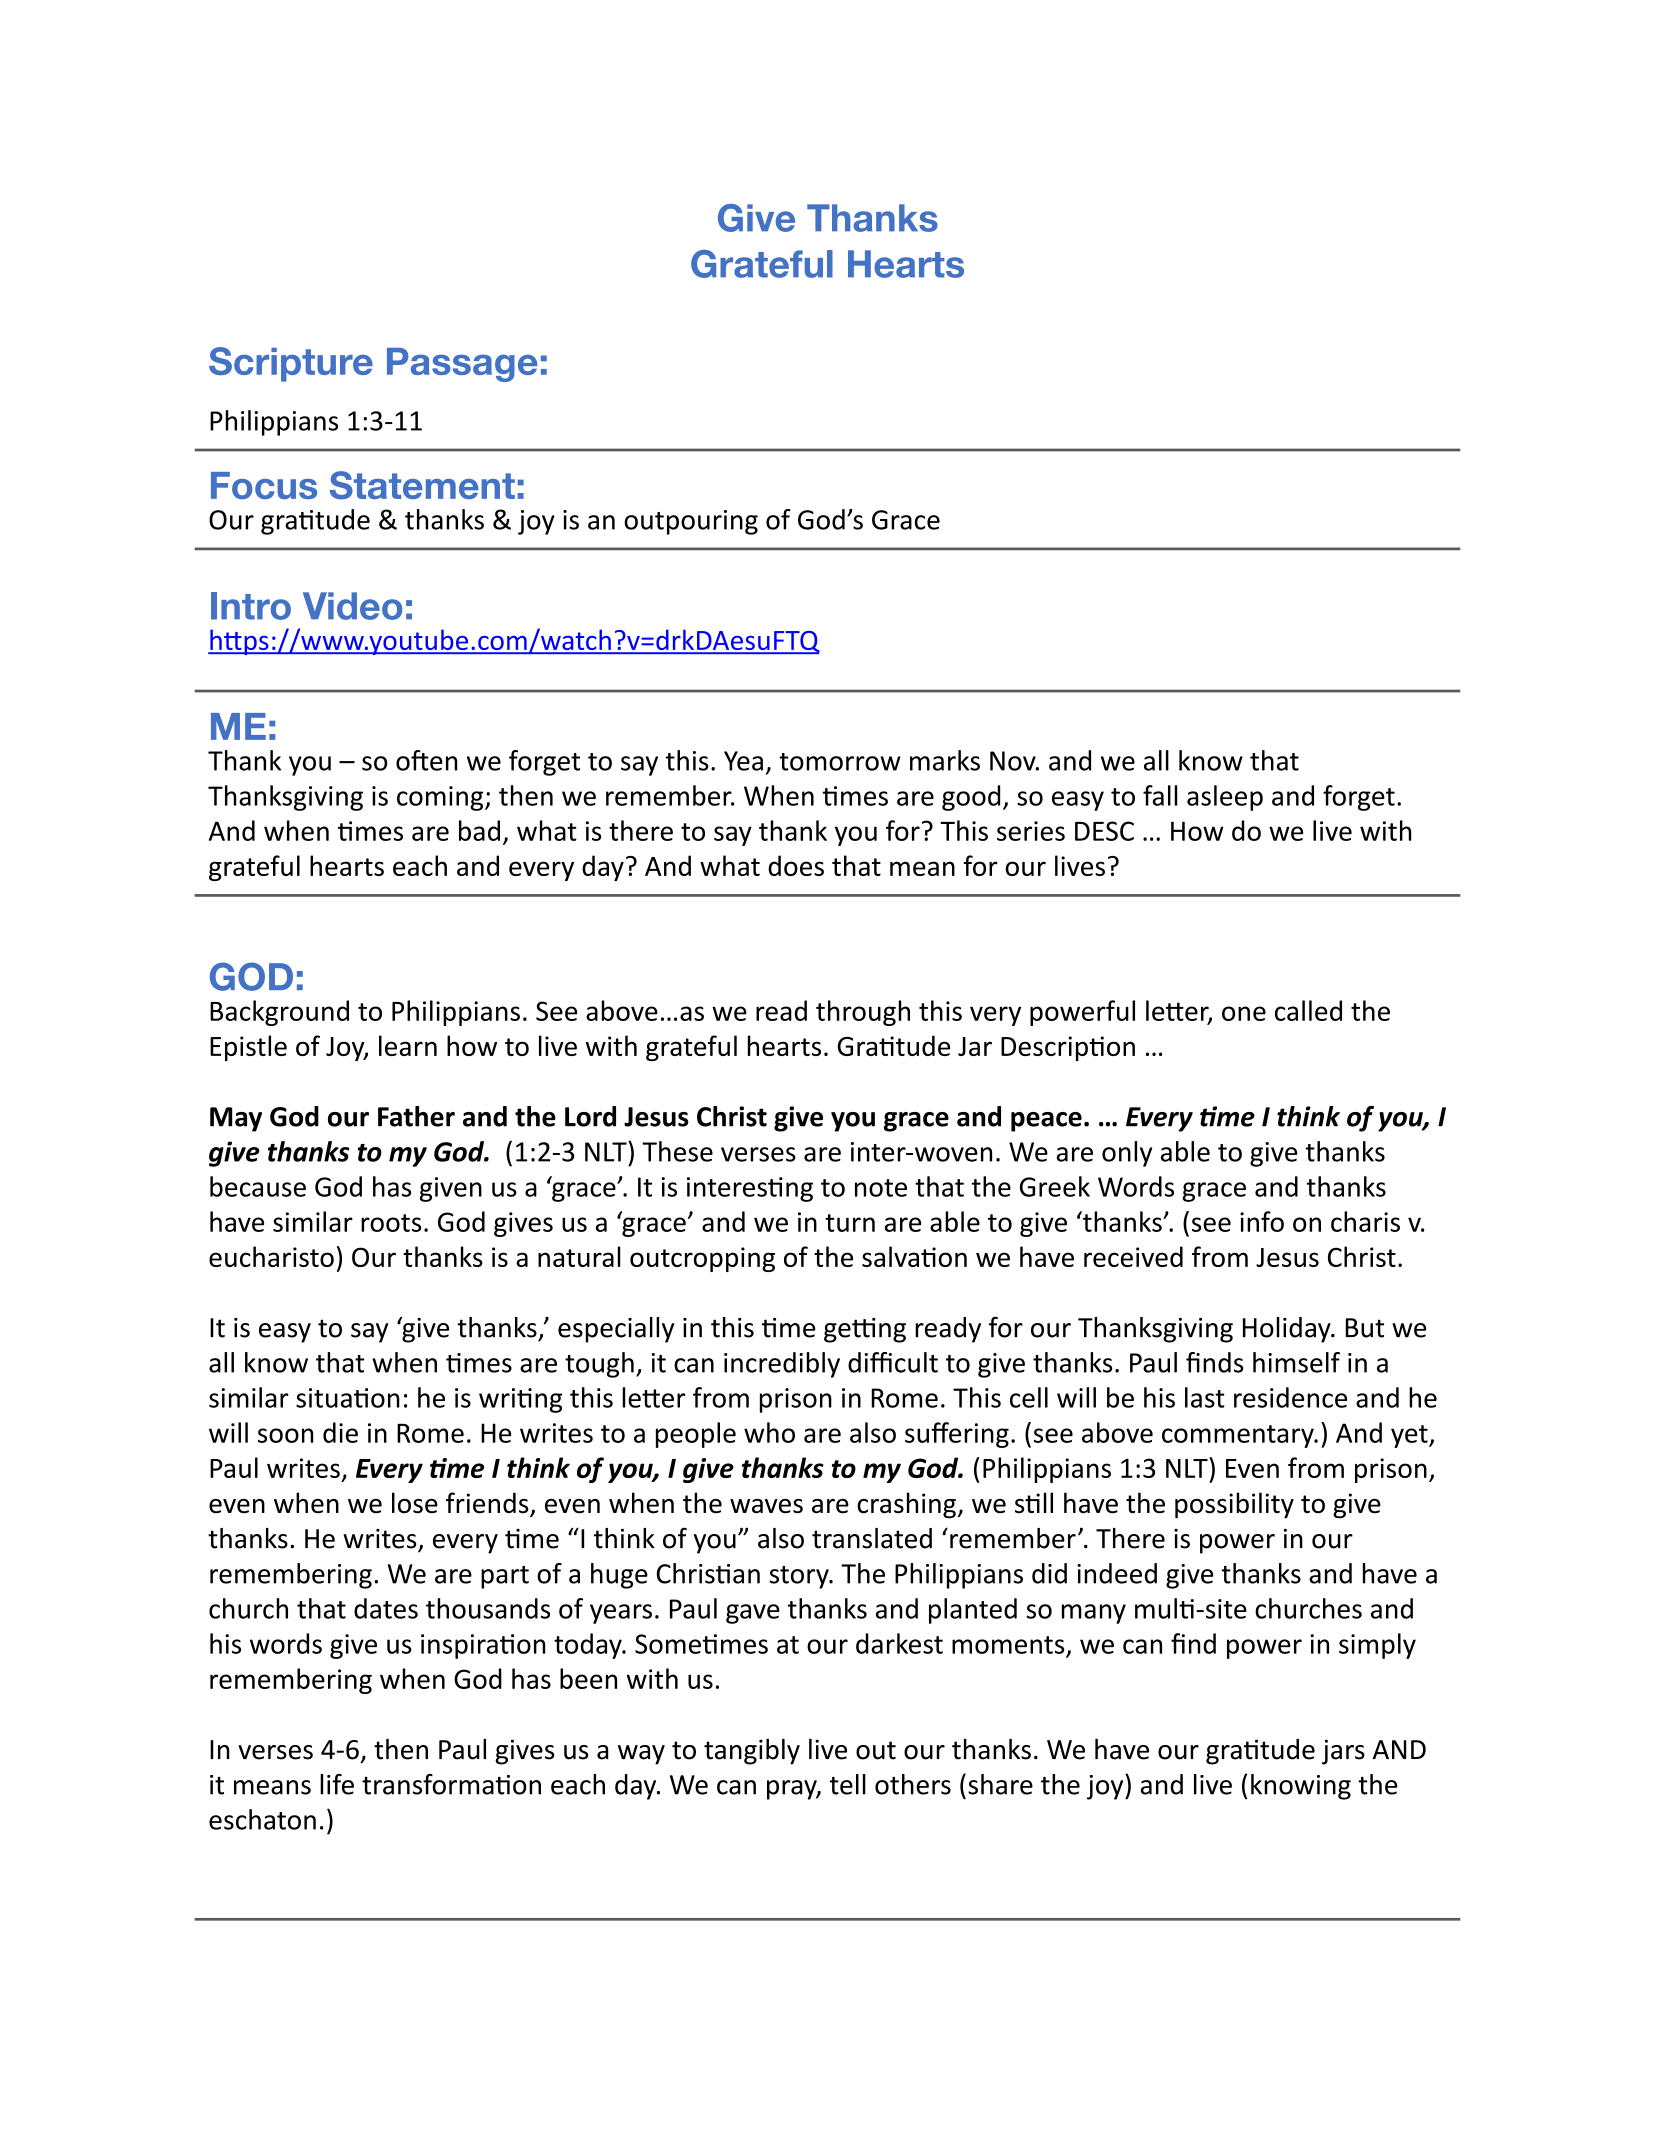 The width and height of the page is (1655, 2142). I want to click on one, so click(1244, 1013).
